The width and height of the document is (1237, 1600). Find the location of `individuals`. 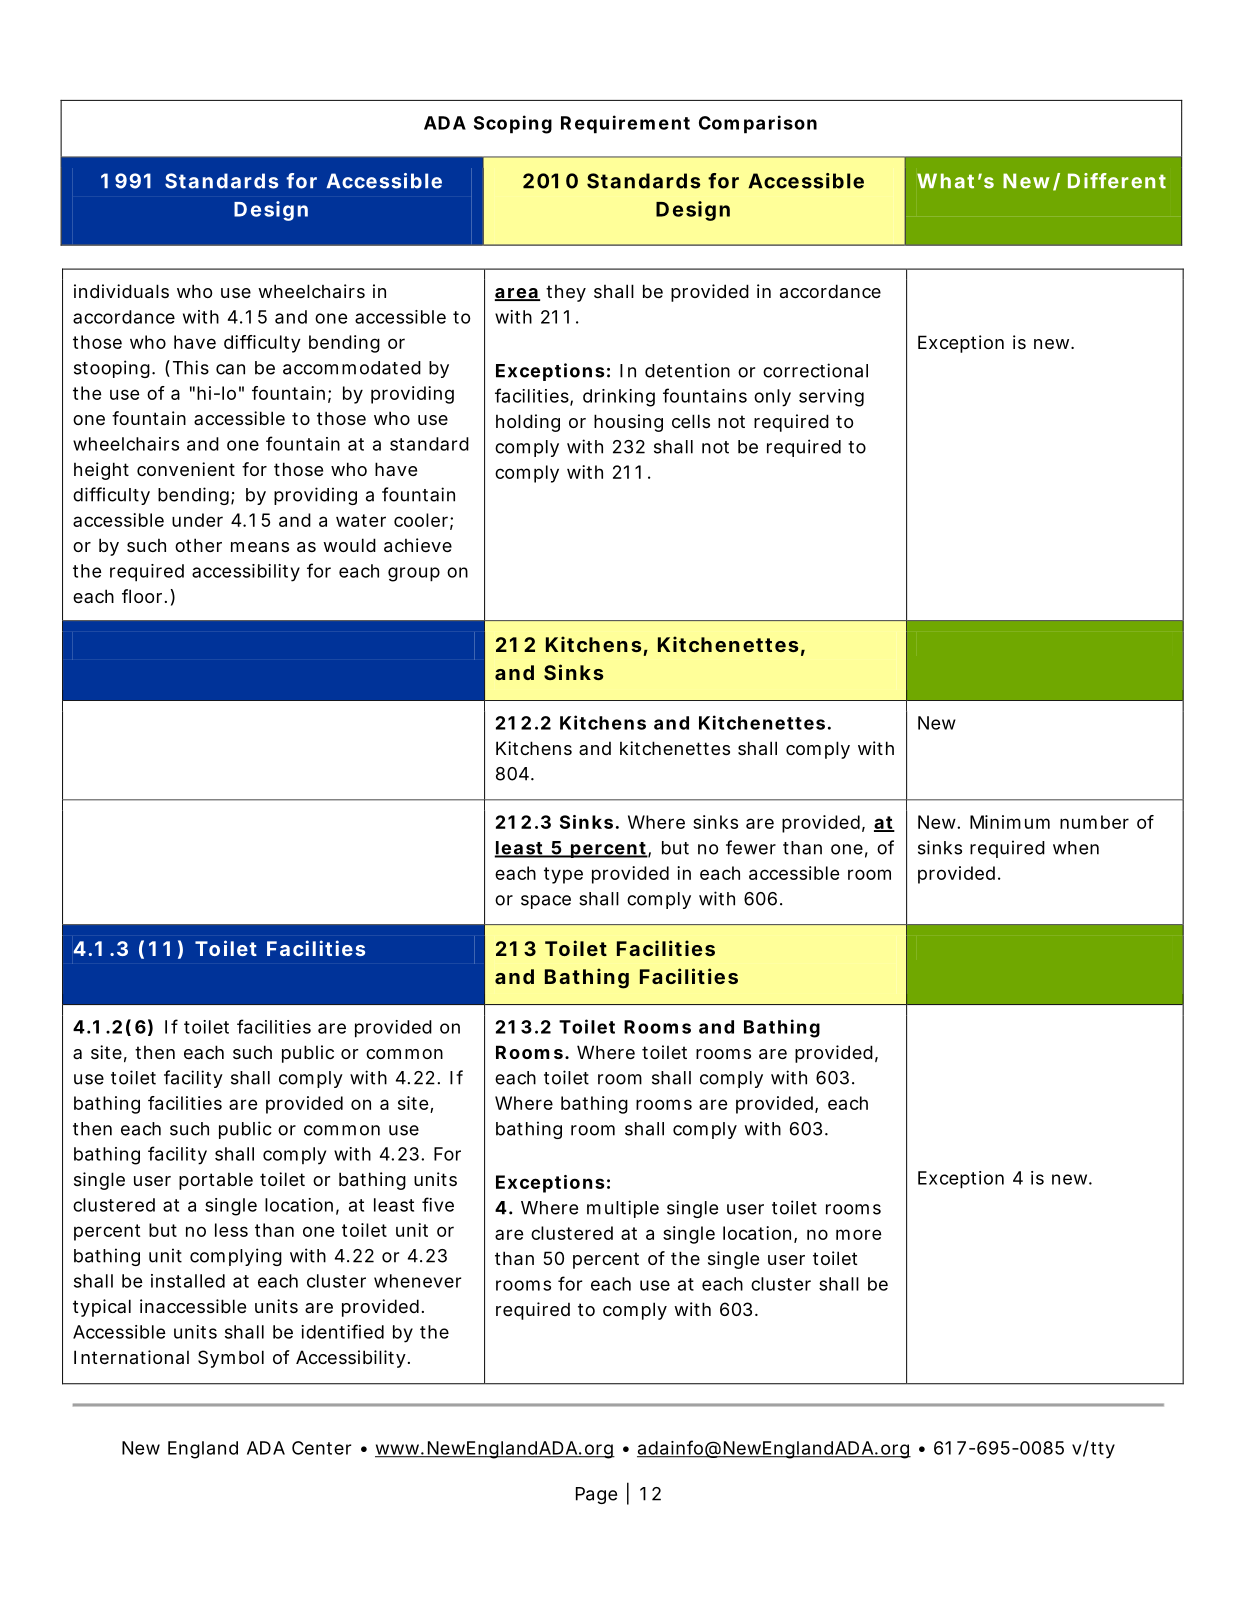

individuals is located at coordinates (121, 291).
